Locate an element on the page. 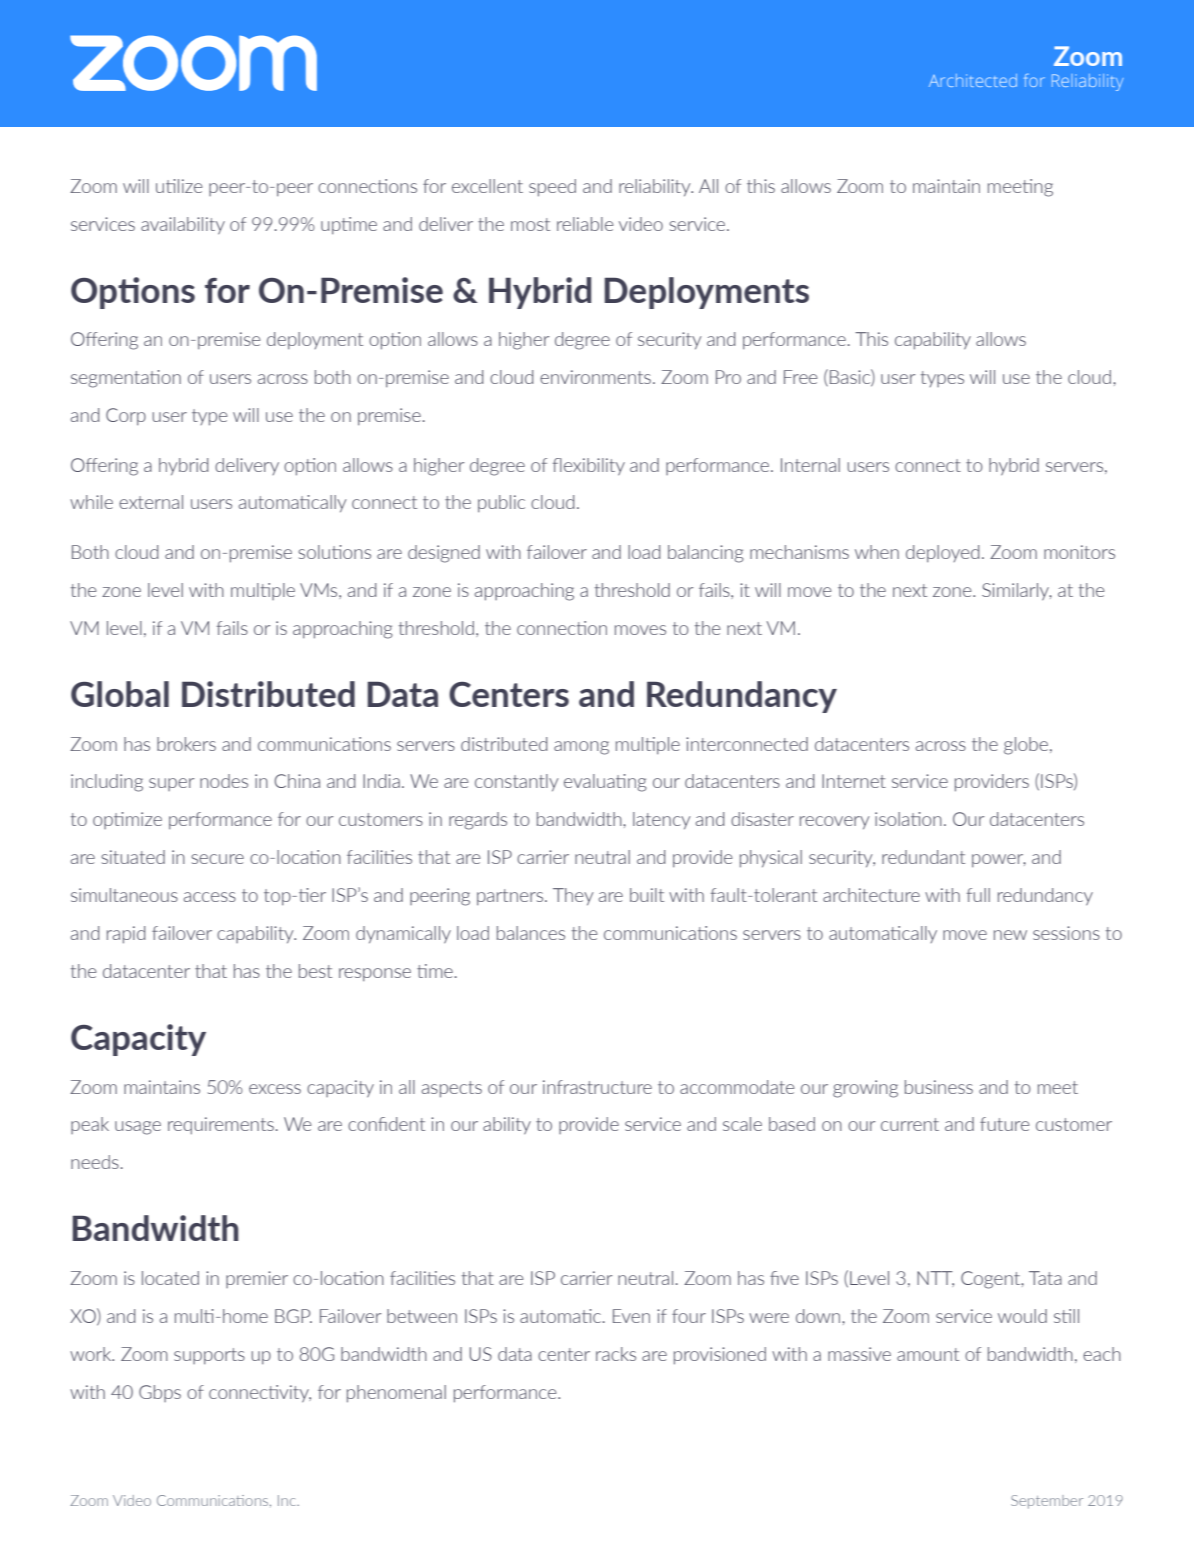 Image resolution: width=1194 pixels, height=1545 pixels. Gbps is located at coordinates (160, 1393).
